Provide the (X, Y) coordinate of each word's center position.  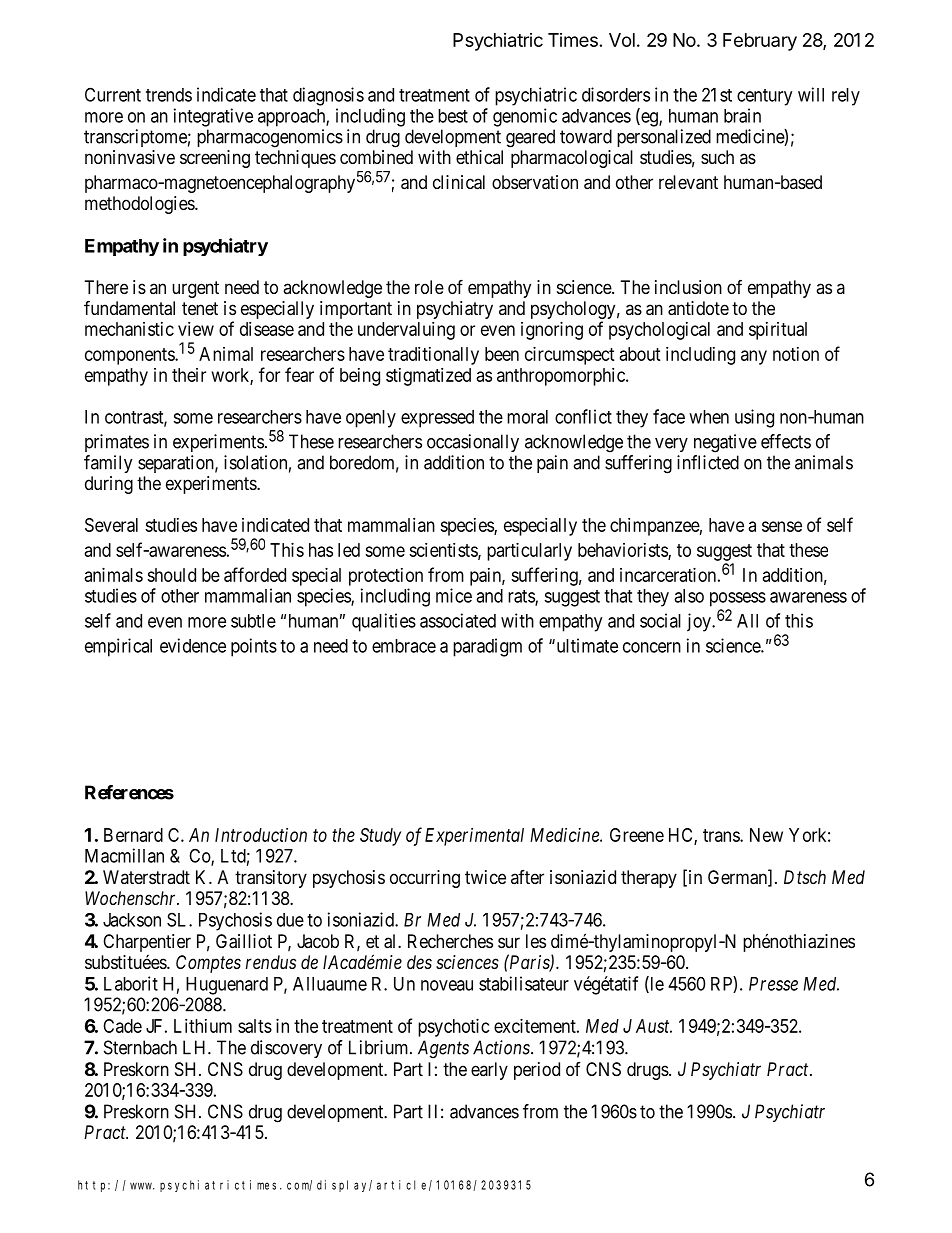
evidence (193, 645)
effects (786, 441)
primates (117, 443)
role (429, 287)
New (766, 835)
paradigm (487, 647)
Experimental (474, 837)
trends (169, 95)
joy (700, 622)
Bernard (133, 835)
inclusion (688, 287)
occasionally (473, 443)
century (764, 97)
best (453, 116)
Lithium (203, 1026)
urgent (195, 289)
